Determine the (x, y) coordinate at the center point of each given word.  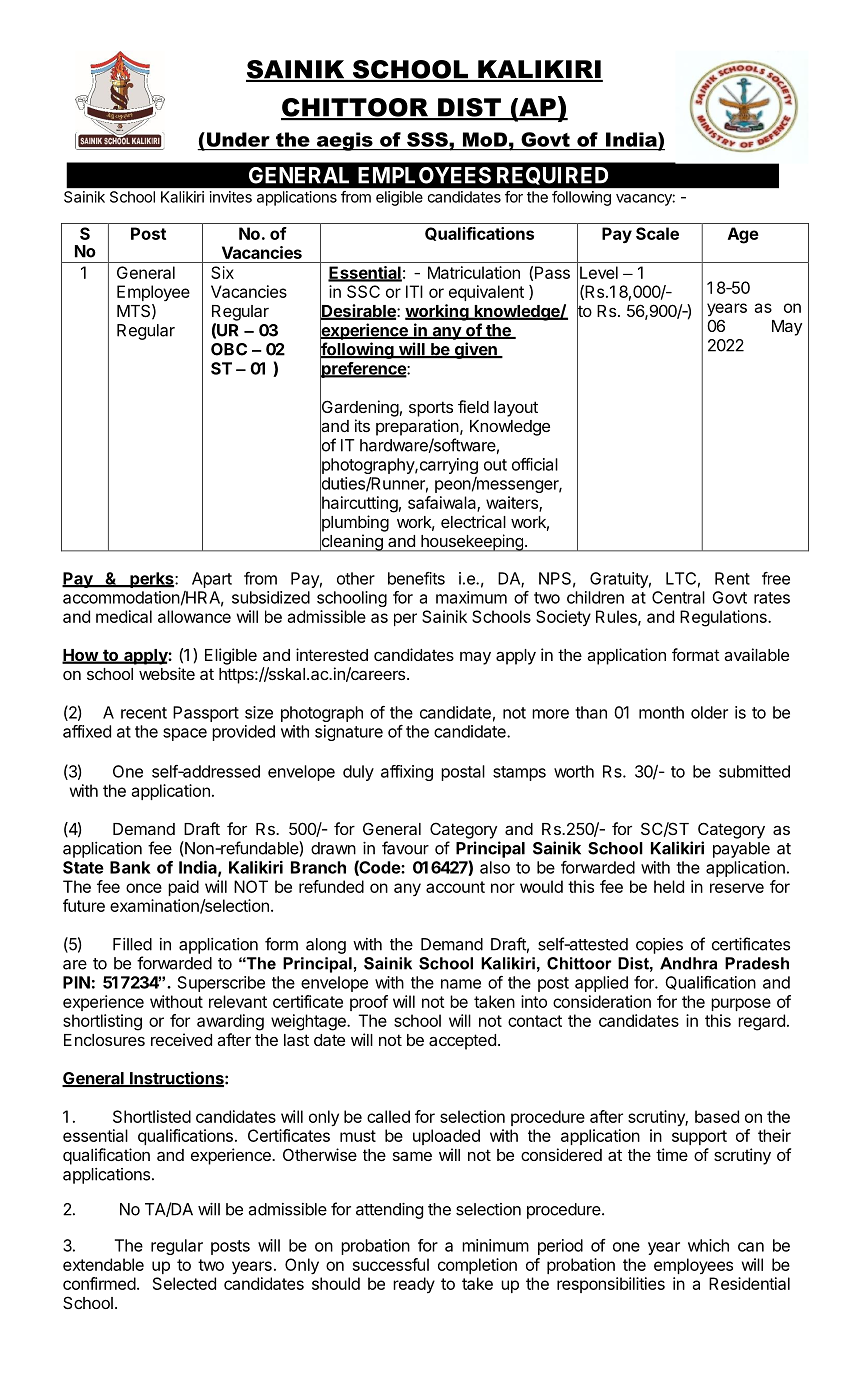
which (708, 1245)
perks (152, 580)
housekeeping (472, 543)
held (669, 886)
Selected (184, 1283)
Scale (657, 233)
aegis (344, 141)
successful (391, 1264)
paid (183, 888)
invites (231, 197)
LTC (681, 578)
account (455, 887)
